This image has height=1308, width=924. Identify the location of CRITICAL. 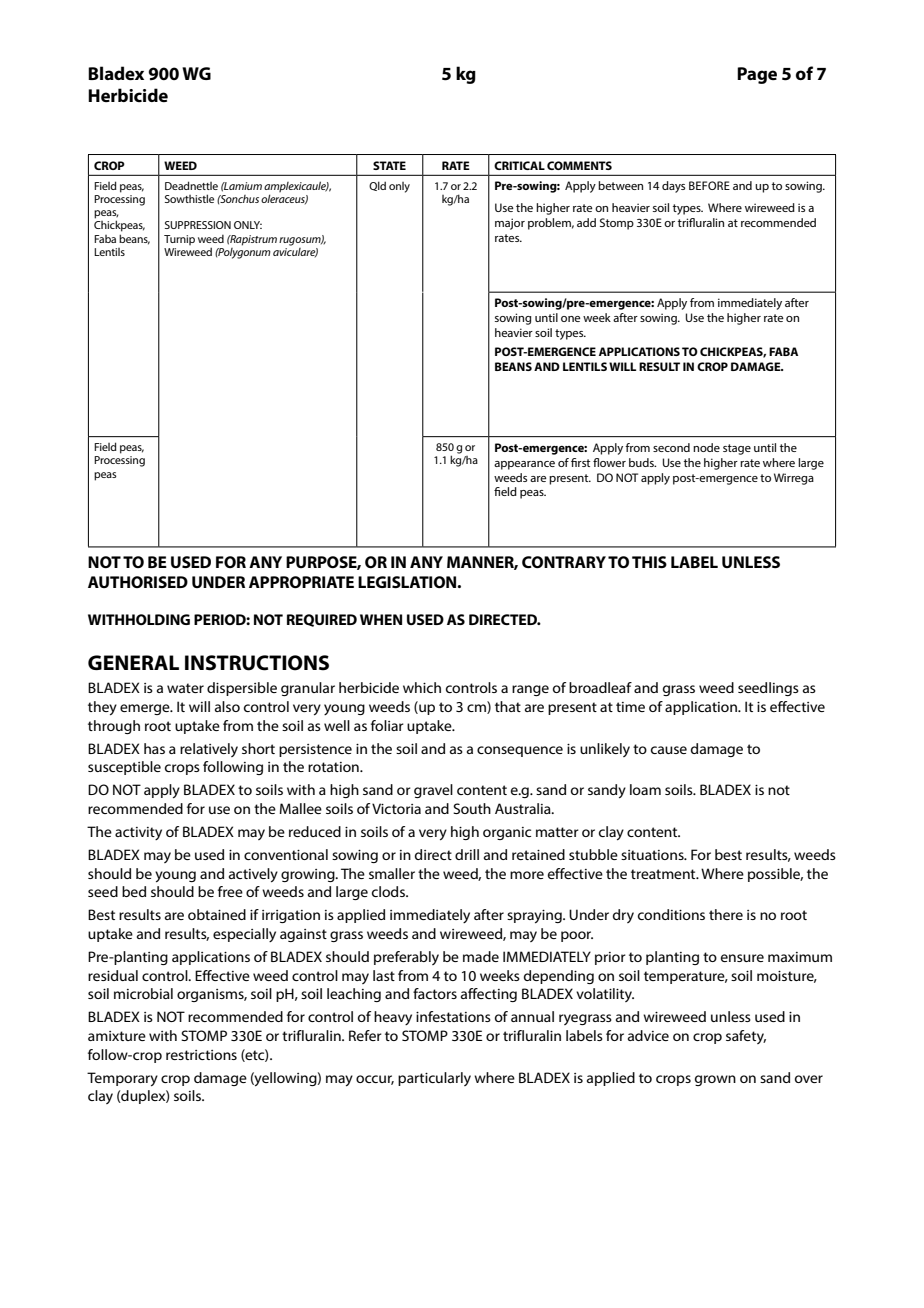
(519, 165).
